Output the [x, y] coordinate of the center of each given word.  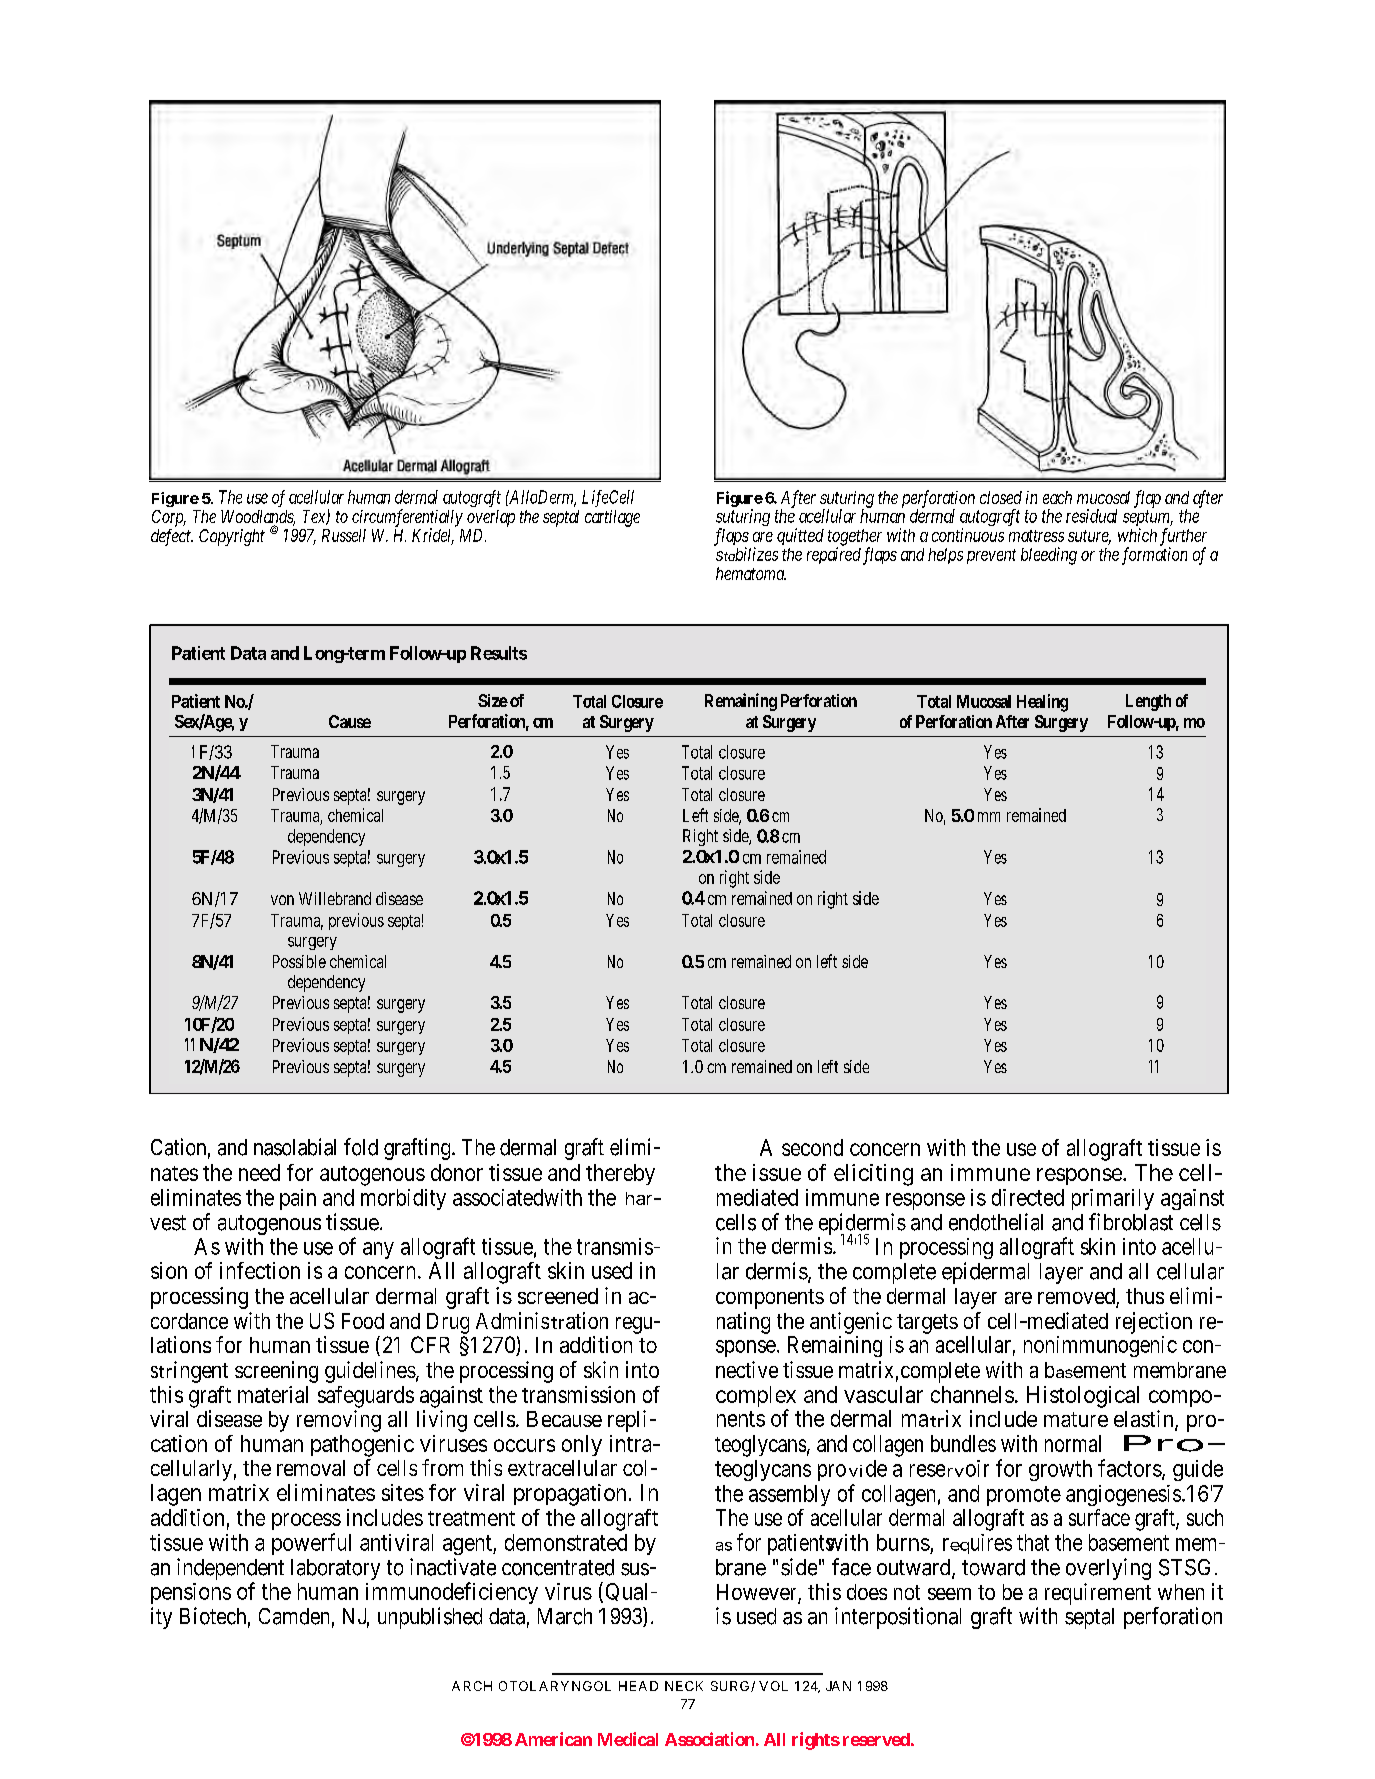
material [273, 1394]
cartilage [612, 518]
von [282, 900]
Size [493, 700]
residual [1091, 516]
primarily [1113, 1199]
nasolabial [295, 1147]
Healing [1042, 703]
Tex [315, 517]
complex [756, 1398]
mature [1076, 1419]
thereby [620, 1174]
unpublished [430, 1618]
